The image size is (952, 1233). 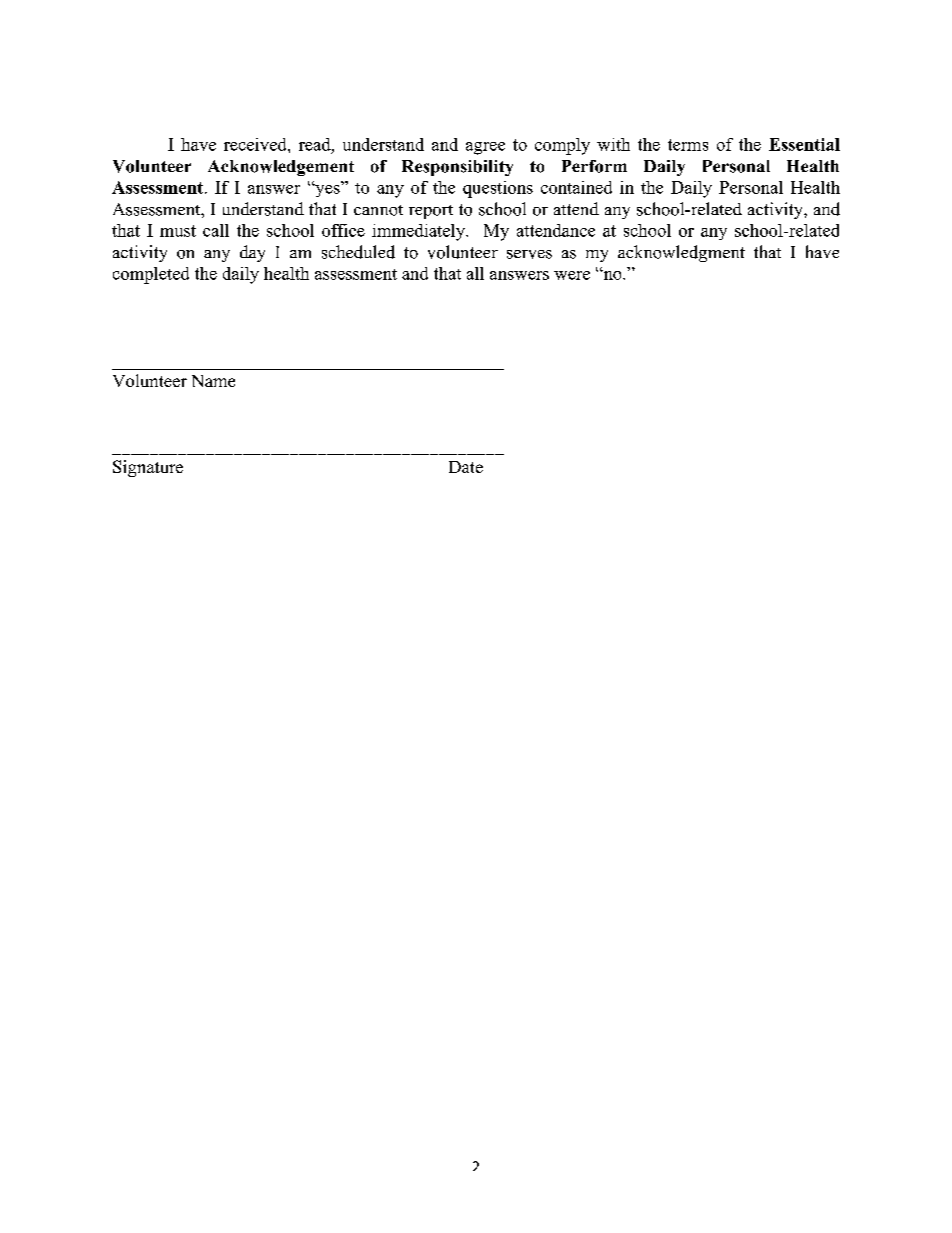 What do you see at coordinates (256, 144) in the image?
I see `received` at bounding box center [256, 144].
